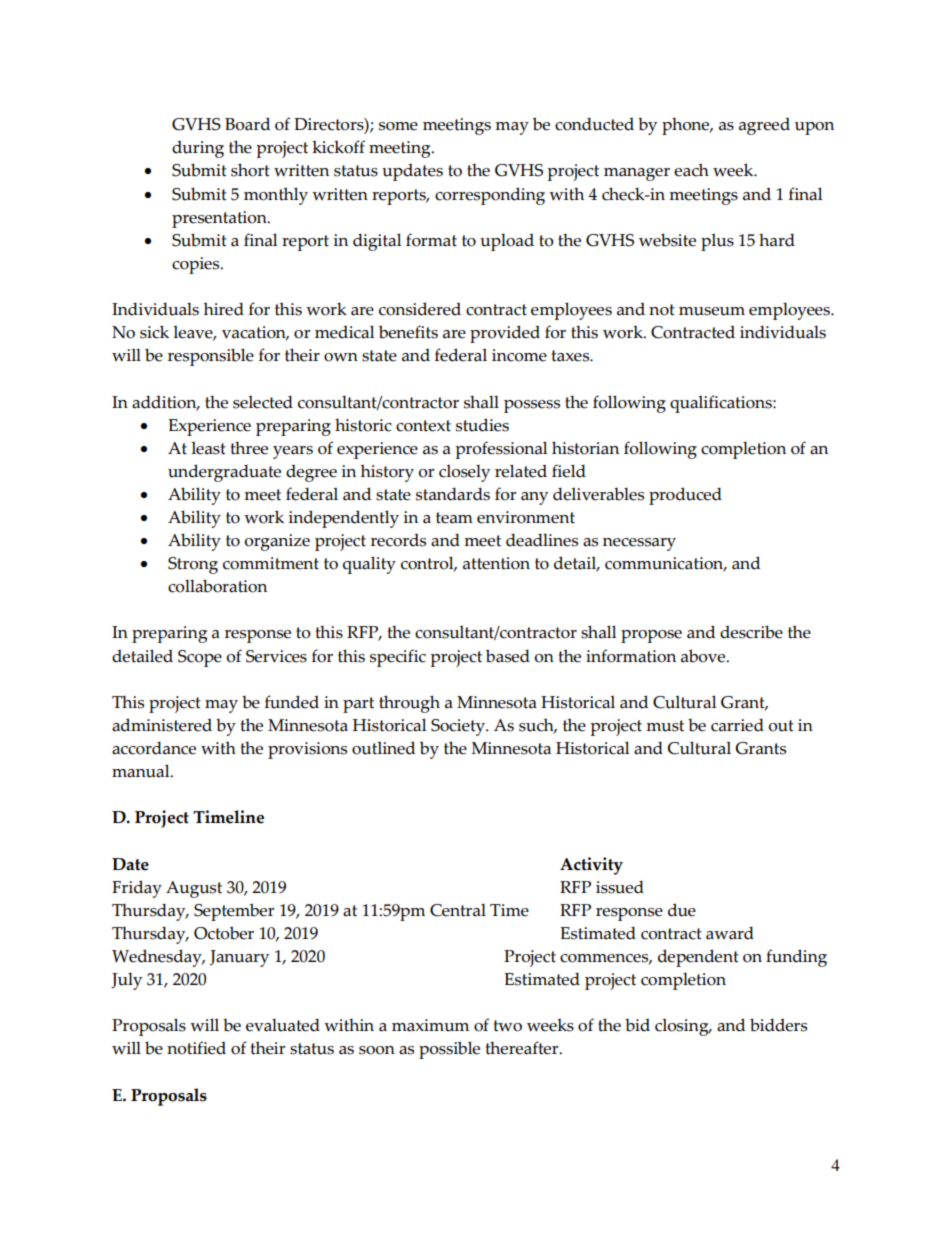 This screenshot has width=952, height=1233. What do you see at coordinates (196, 1048) in the screenshot?
I see `notified` at bounding box center [196, 1048].
